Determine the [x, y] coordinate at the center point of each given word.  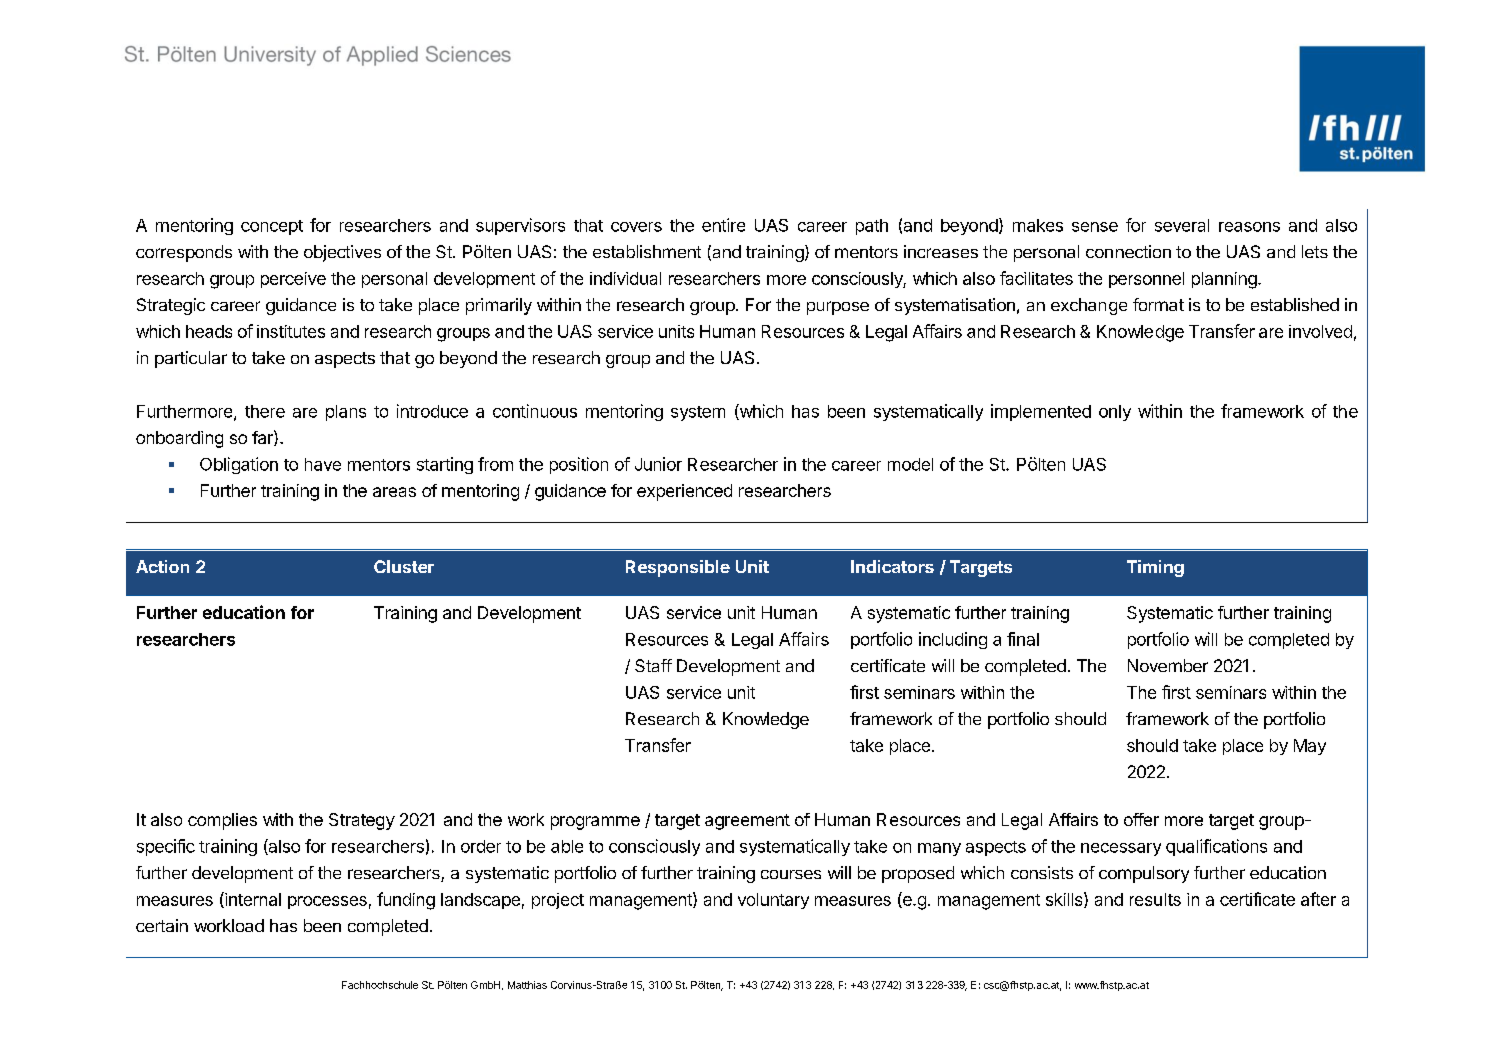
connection [1128, 251]
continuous [535, 411]
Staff [653, 665]
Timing [1155, 568]
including [953, 640]
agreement [747, 822]
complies [222, 821]
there [265, 411]
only [1115, 413]
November [1168, 665]
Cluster [404, 566]
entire [723, 225]
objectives [342, 253]
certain [162, 925]
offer [1141, 819]
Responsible [678, 568]
